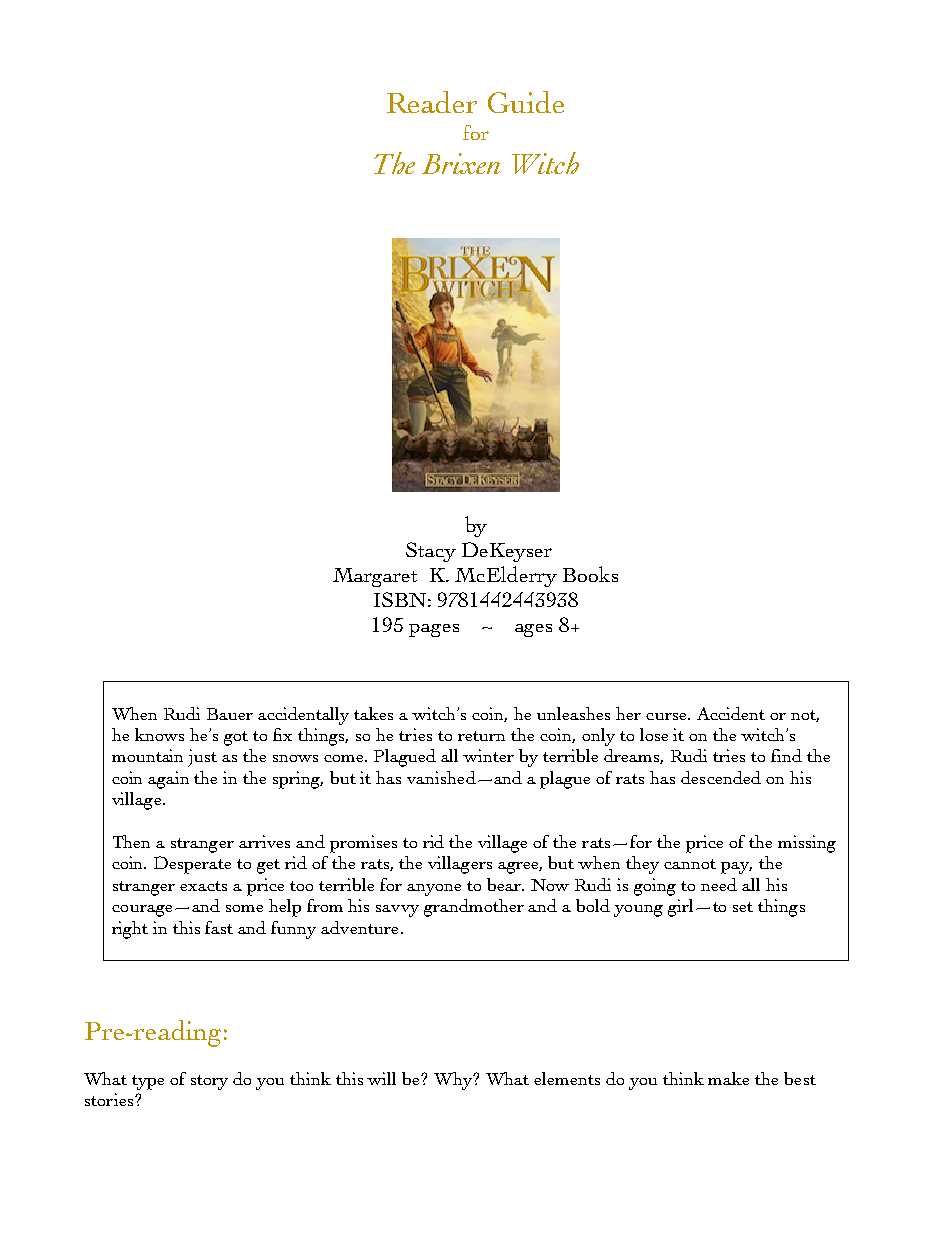 Image resolution: width=952 pixels, height=1233 pixels. Describe the element at coordinates (488, 755) in the screenshot. I see `winter` at that location.
